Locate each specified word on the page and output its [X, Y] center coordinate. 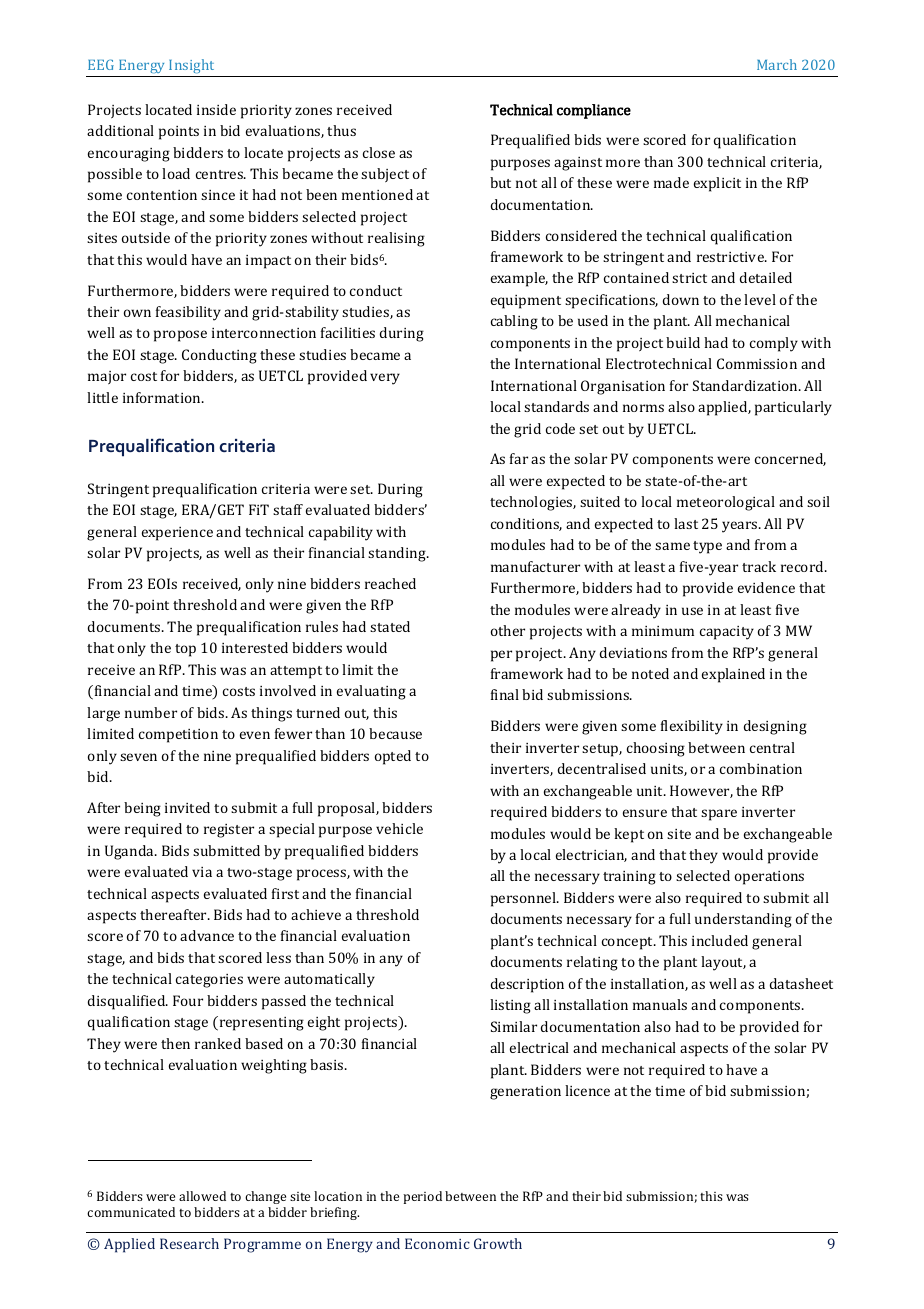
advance [207, 935]
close [379, 152]
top [185, 650]
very [385, 379]
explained [733, 675]
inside [216, 109]
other [508, 630]
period [422, 1197]
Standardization [746, 385]
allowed [202, 1196]
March [777, 64]
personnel [524, 899]
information [163, 397]
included [720, 940]
